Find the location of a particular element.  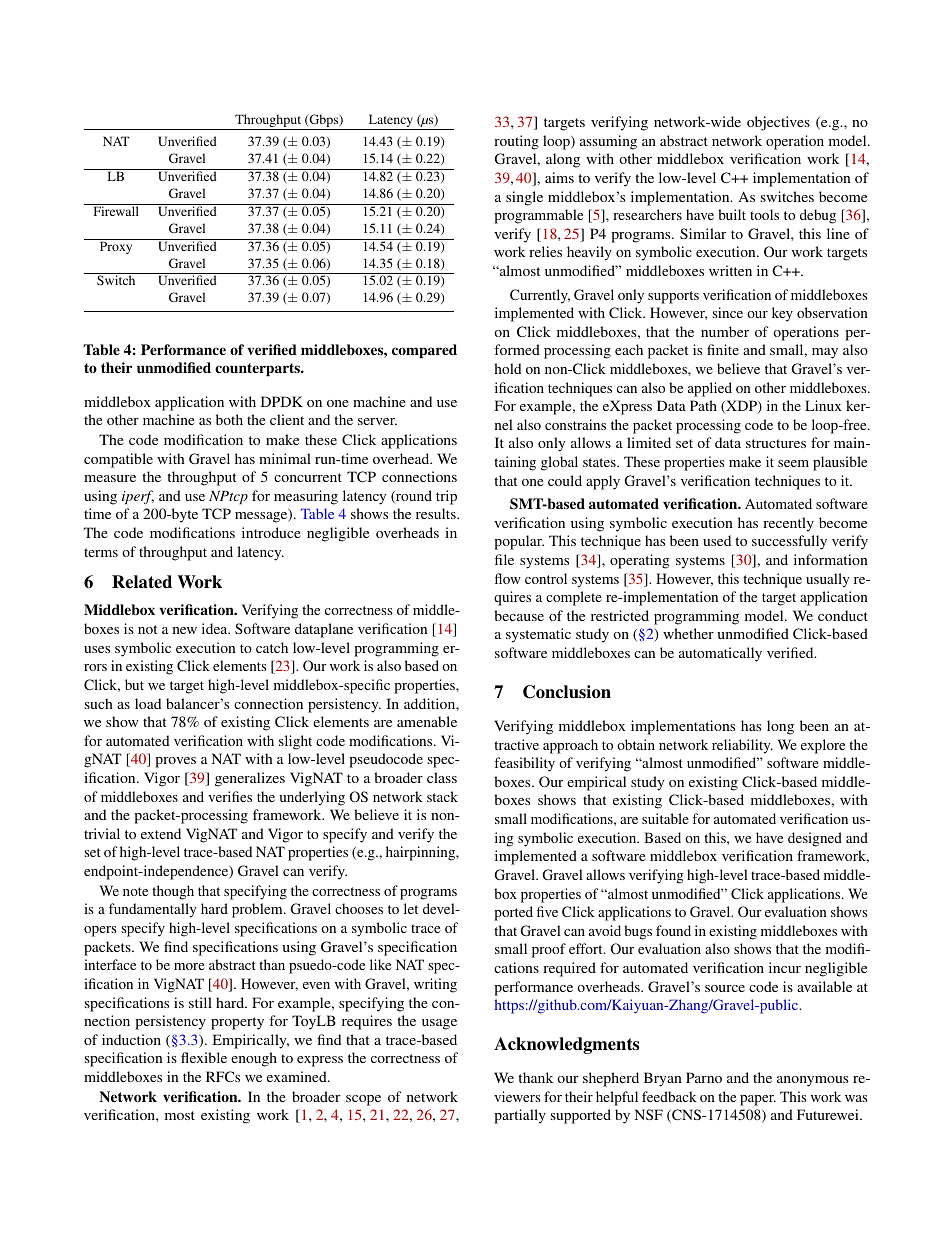

automatically is located at coordinates (720, 654).
